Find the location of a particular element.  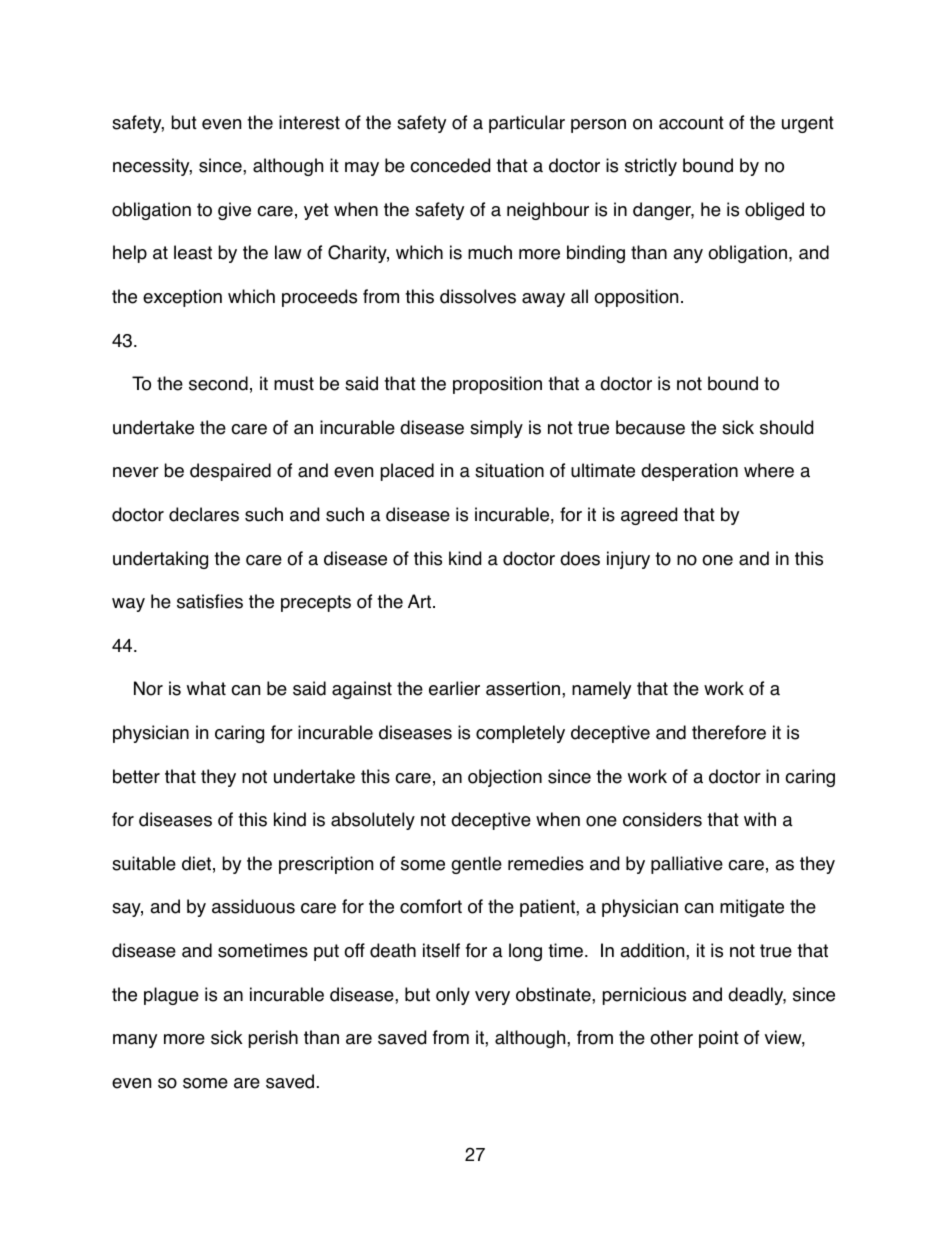

give is located at coordinates (234, 211).
